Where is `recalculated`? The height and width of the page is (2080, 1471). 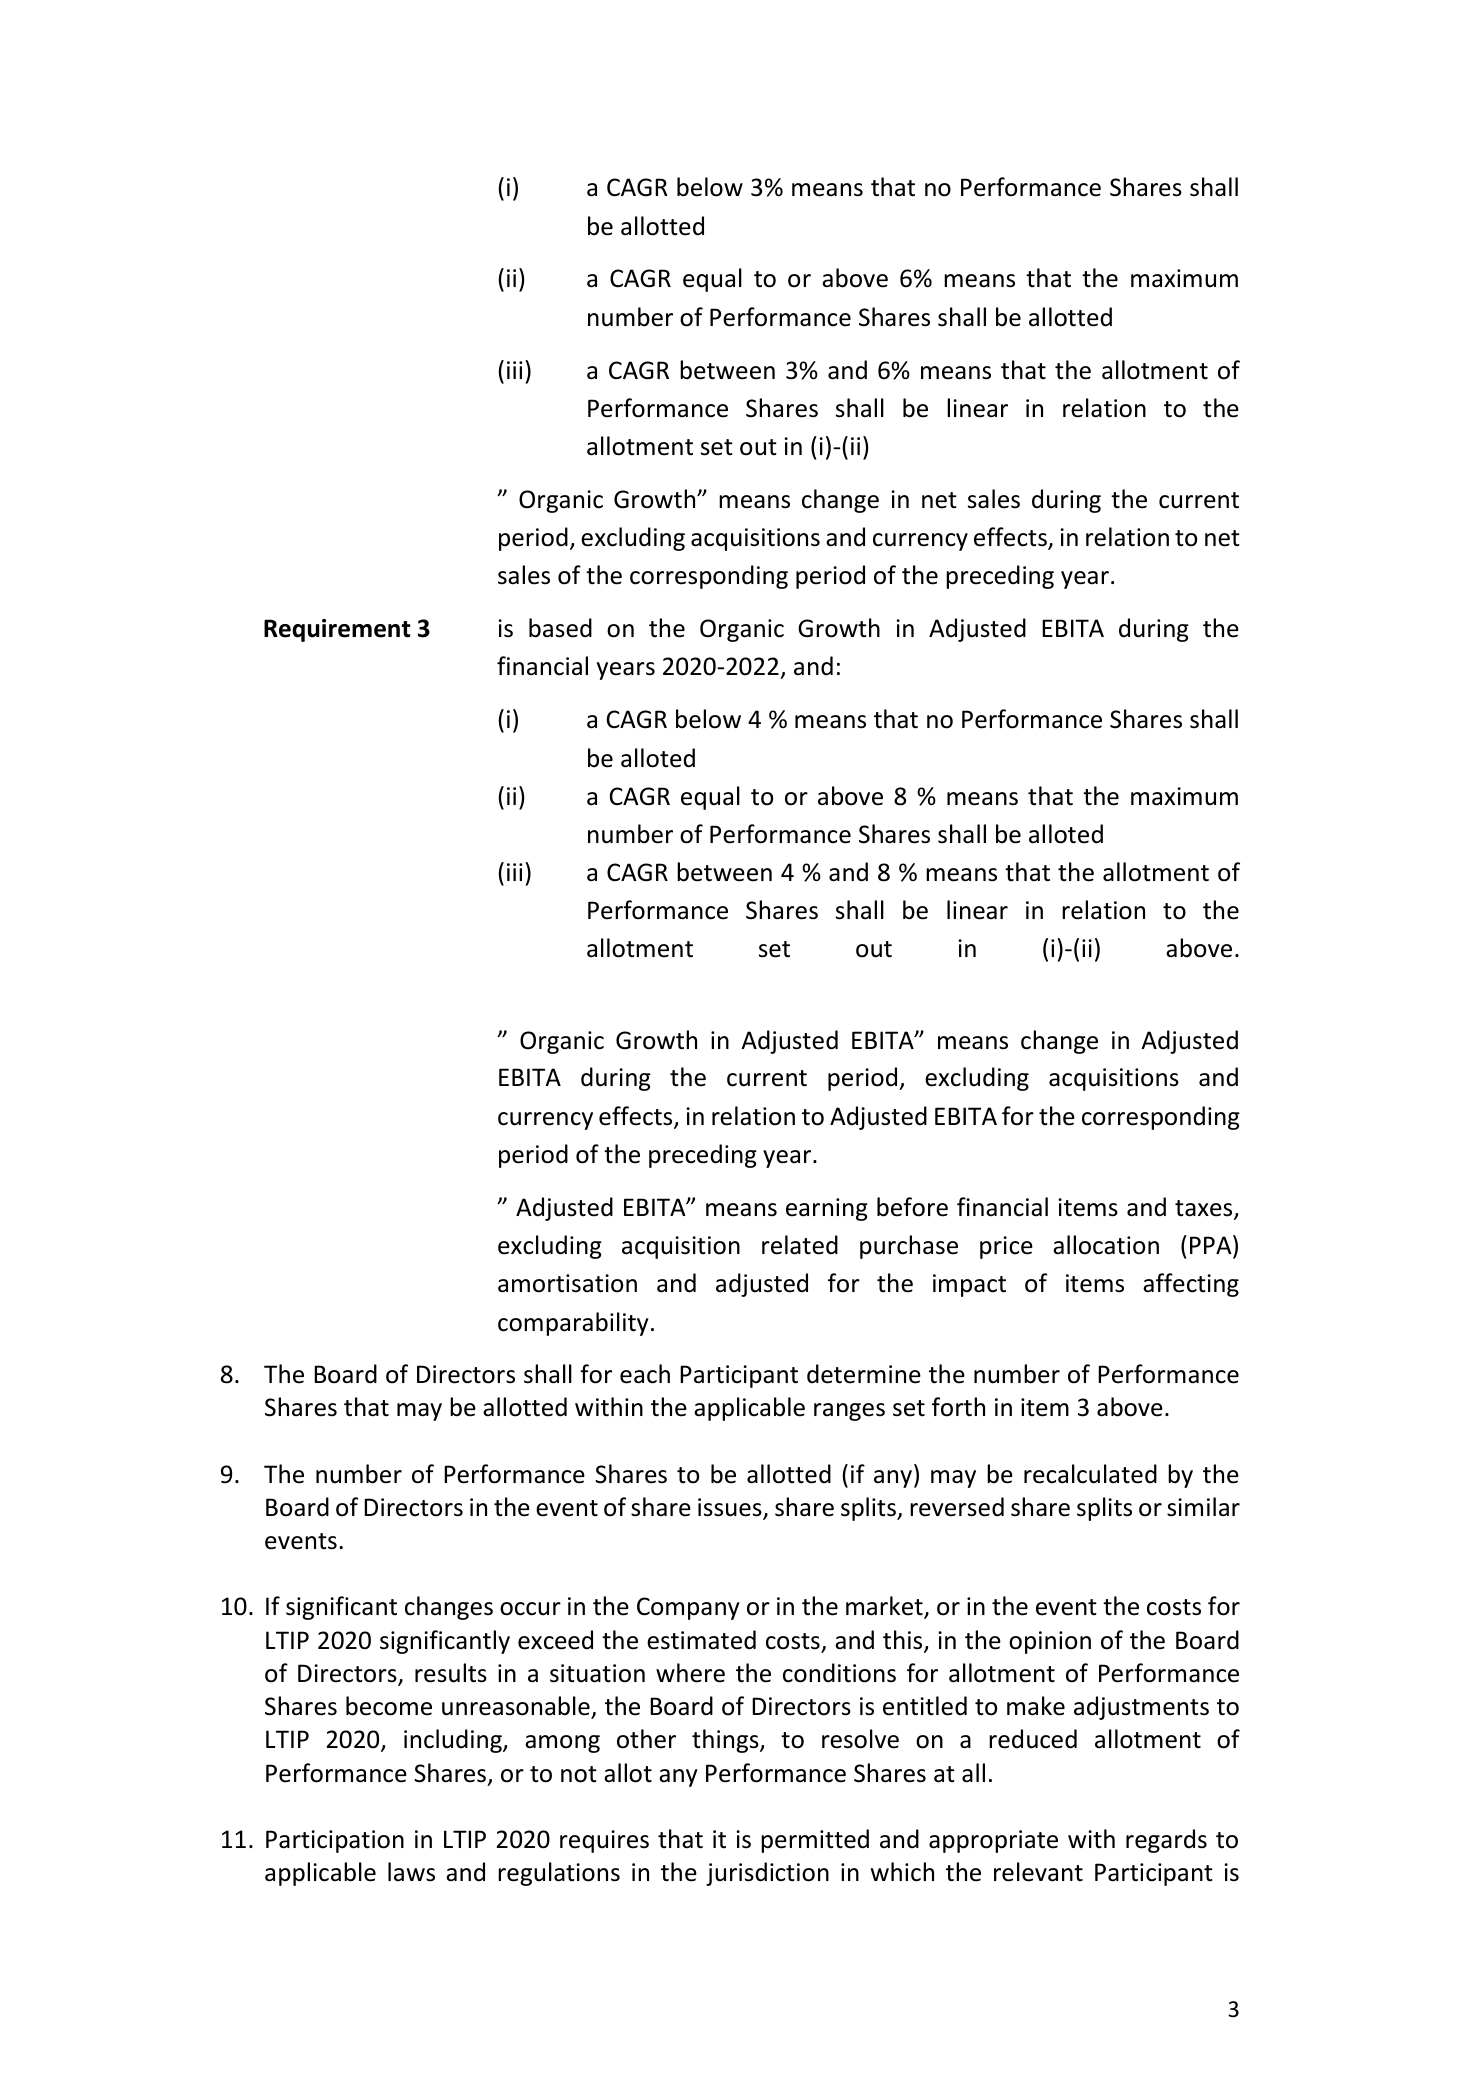
recalculated is located at coordinates (1090, 1474).
